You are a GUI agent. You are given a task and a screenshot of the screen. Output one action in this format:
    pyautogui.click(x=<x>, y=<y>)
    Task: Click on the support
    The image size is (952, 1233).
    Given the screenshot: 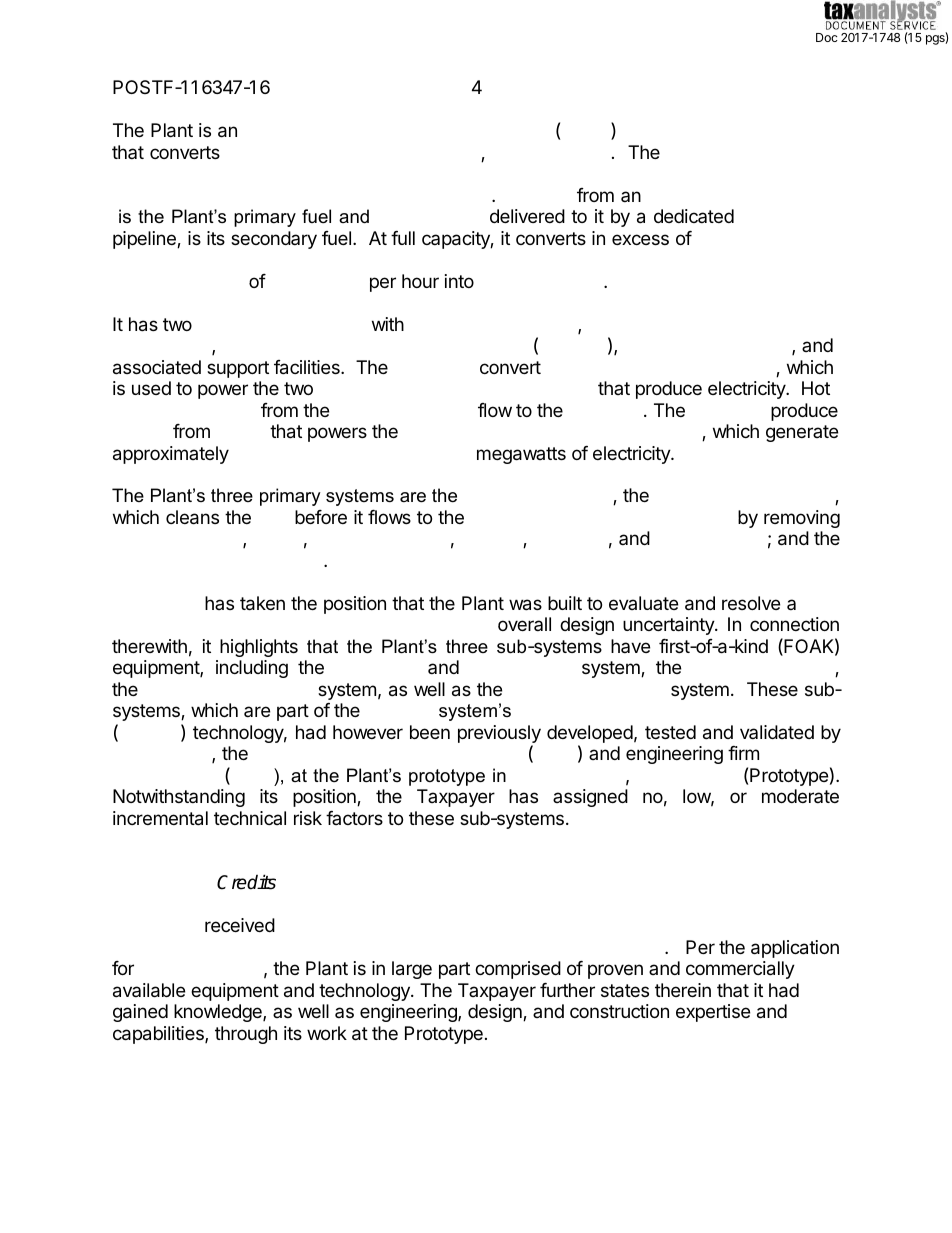 What is the action you would take?
    pyautogui.click(x=238, y=369)
